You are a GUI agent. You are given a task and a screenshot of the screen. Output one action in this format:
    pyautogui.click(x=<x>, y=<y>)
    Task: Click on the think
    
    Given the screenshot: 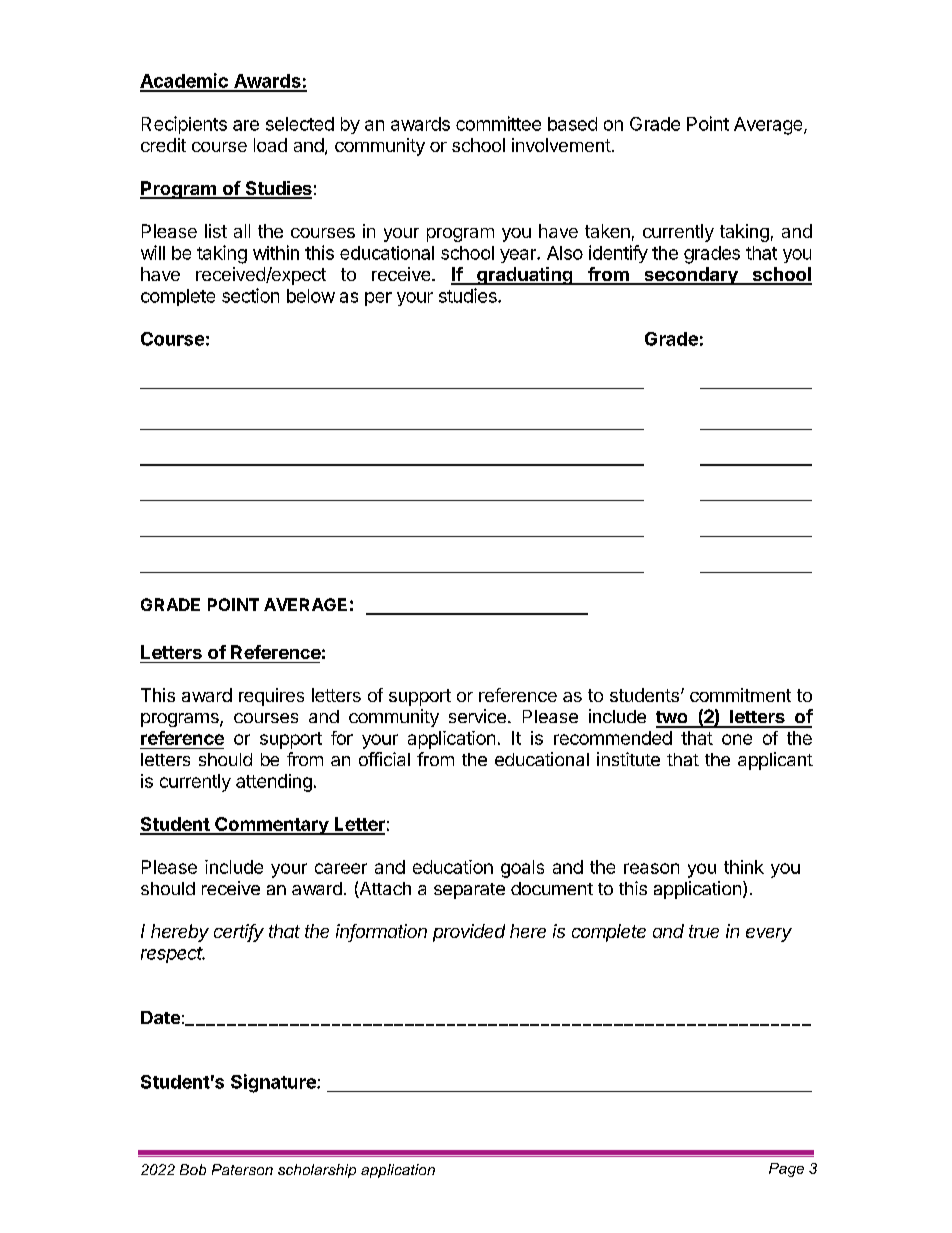 What is the action you would take?
    pyautogui.click(x=744, y=867)
